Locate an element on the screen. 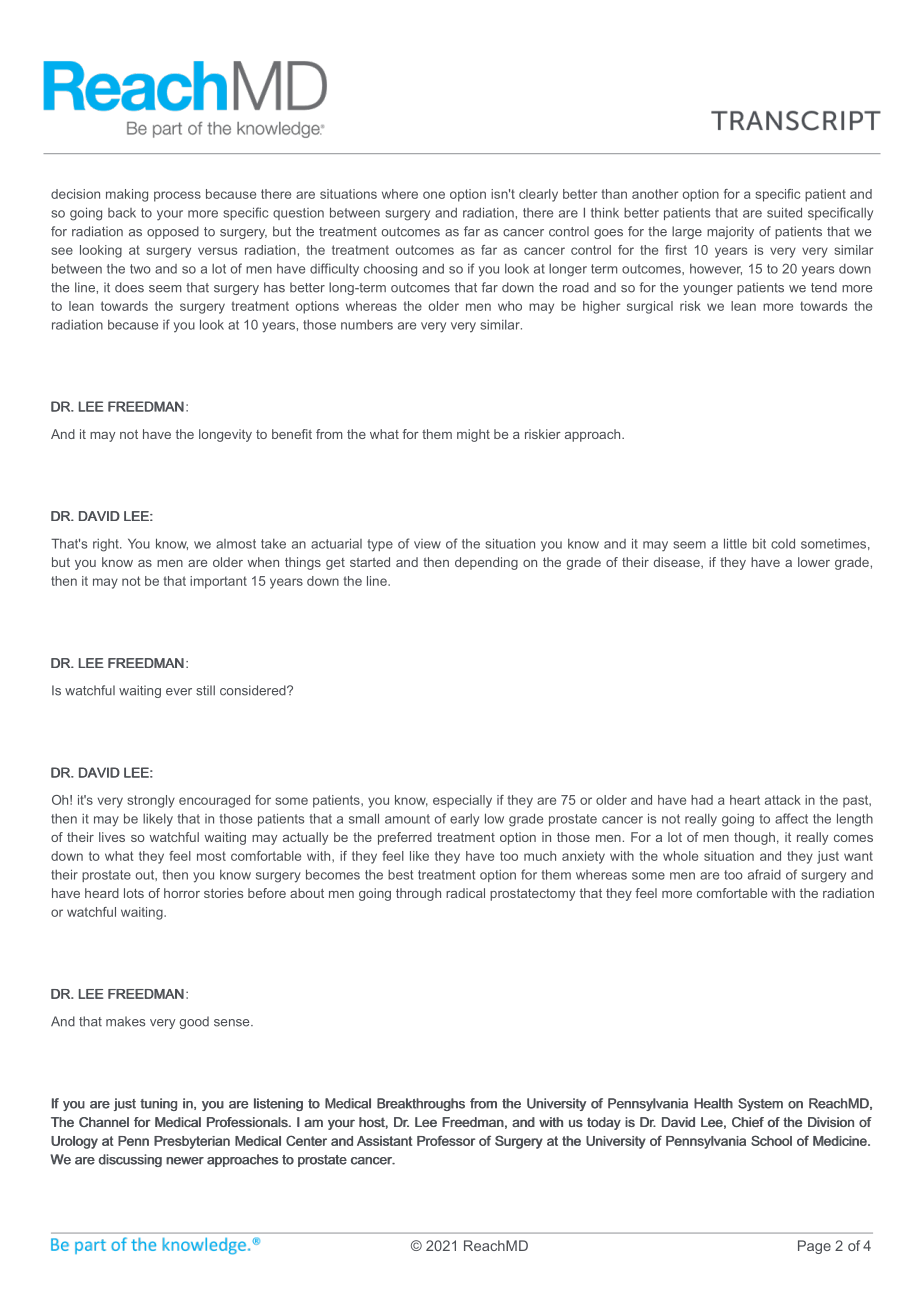  still is located at coordinates (205, 690).
